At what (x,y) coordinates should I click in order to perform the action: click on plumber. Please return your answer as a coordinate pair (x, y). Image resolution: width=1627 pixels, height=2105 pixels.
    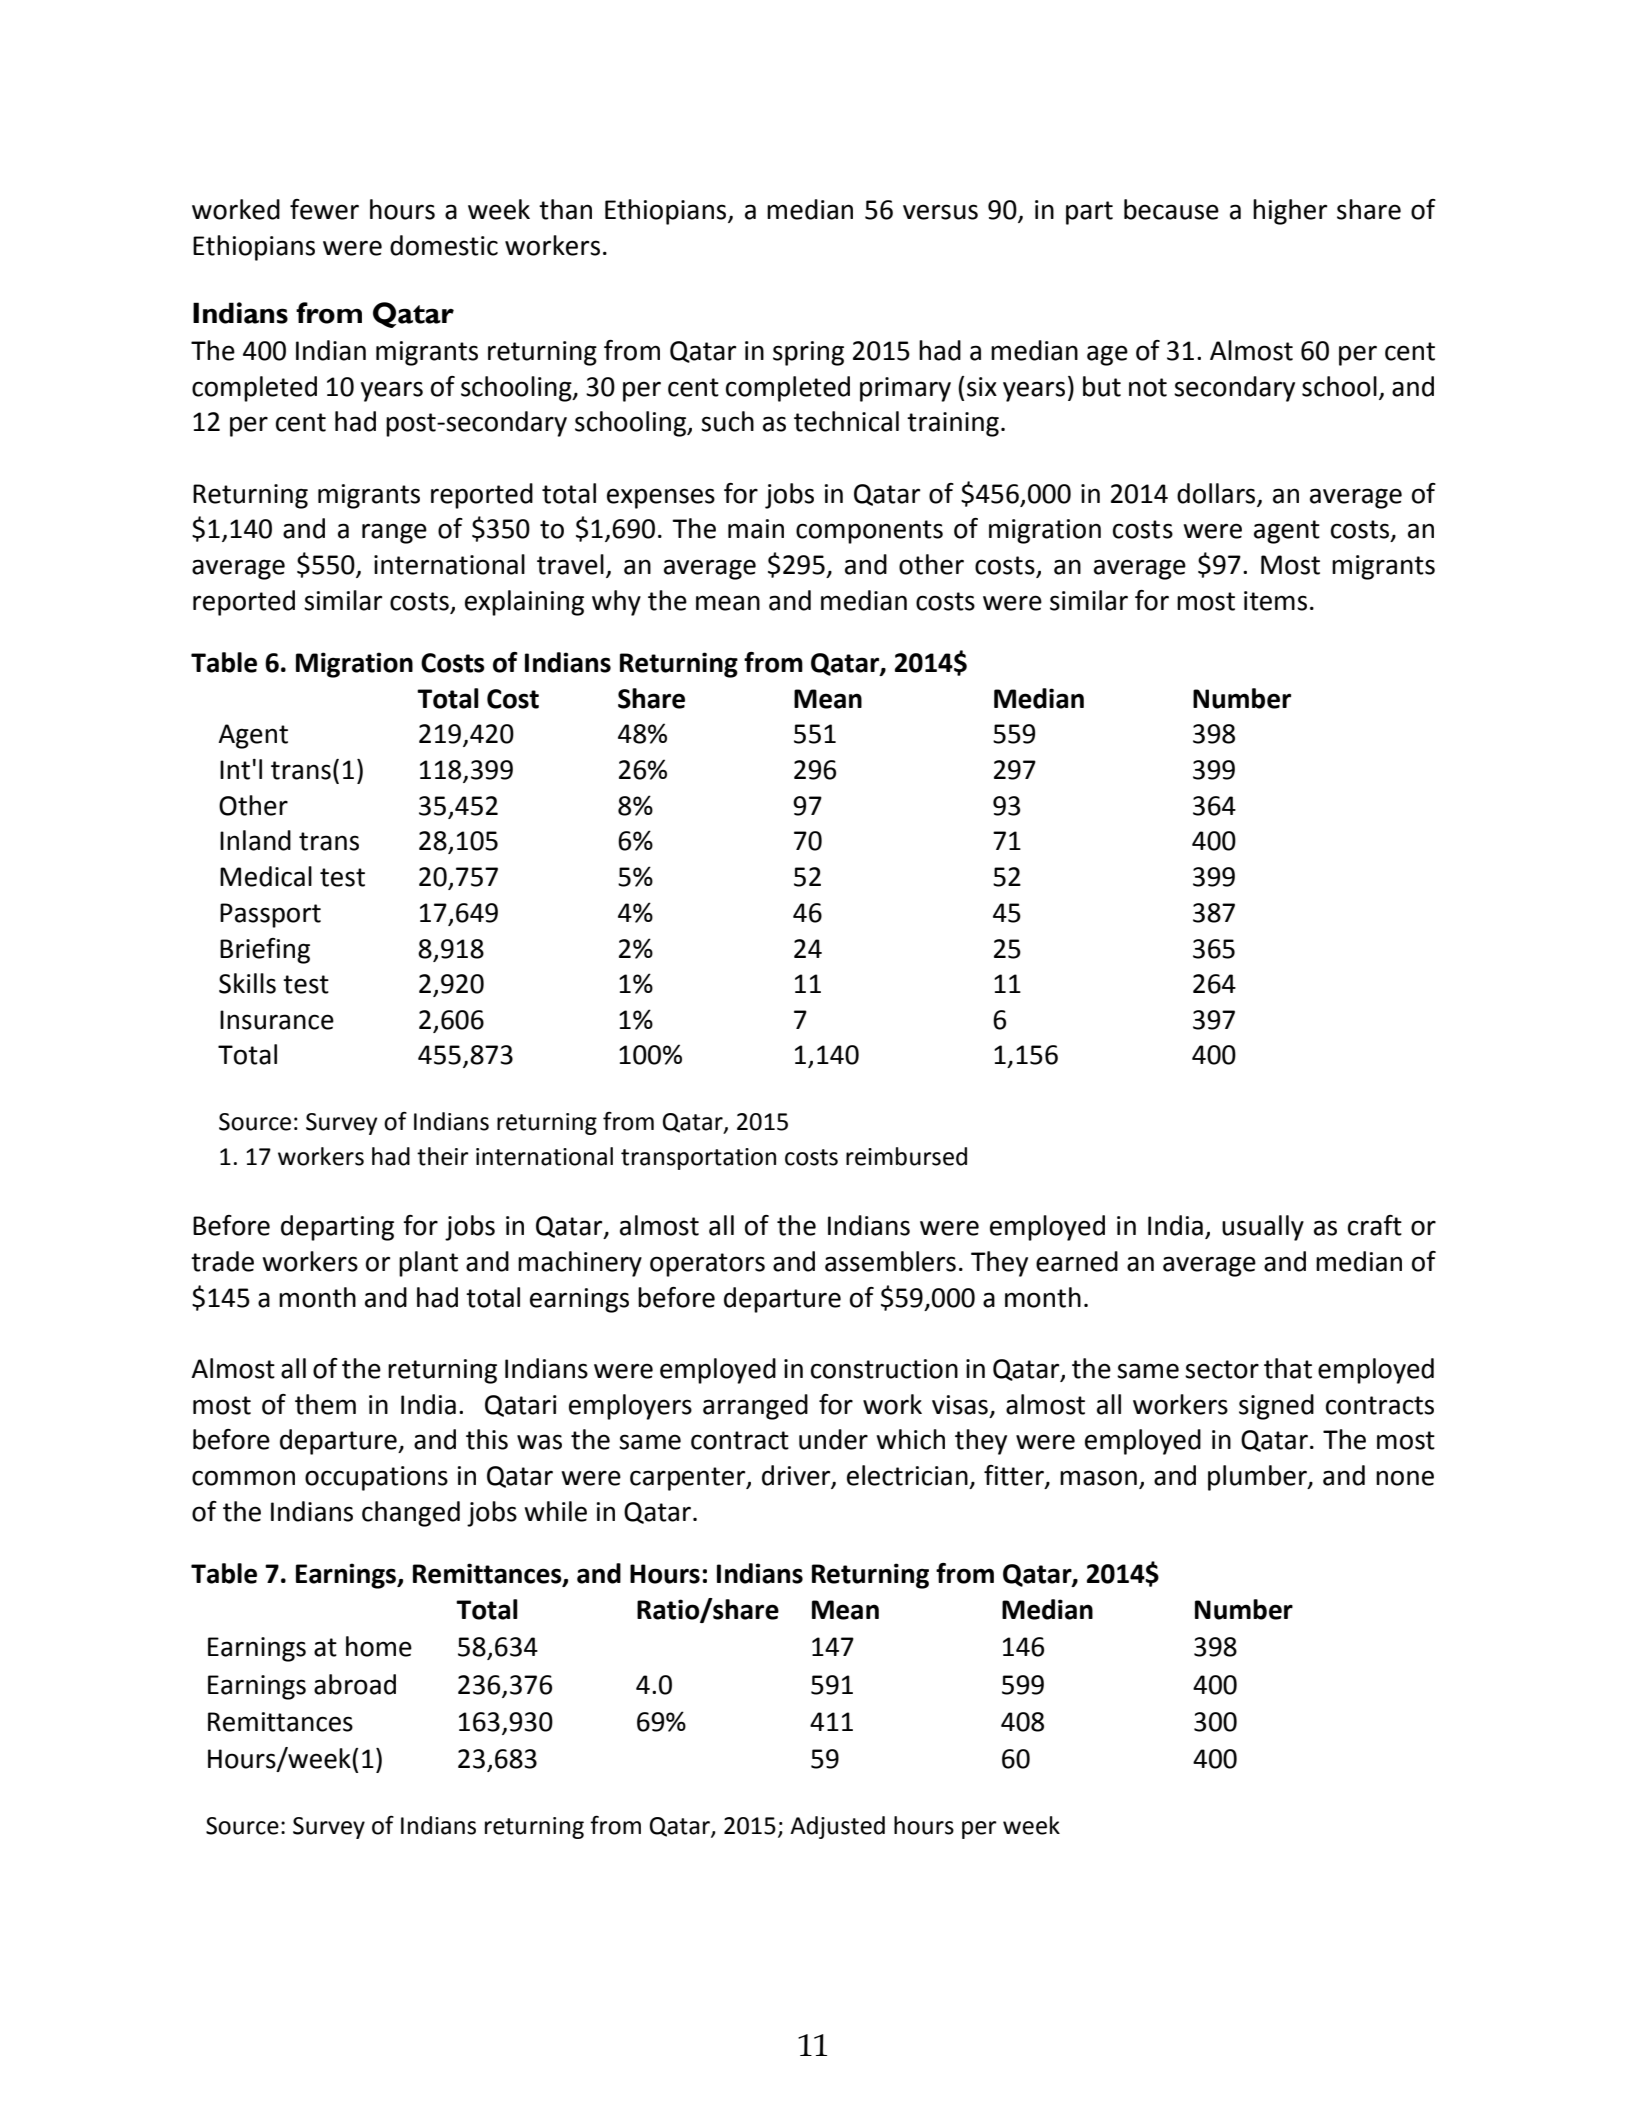
    Looking at the image, I should click on (1258, 1478).
